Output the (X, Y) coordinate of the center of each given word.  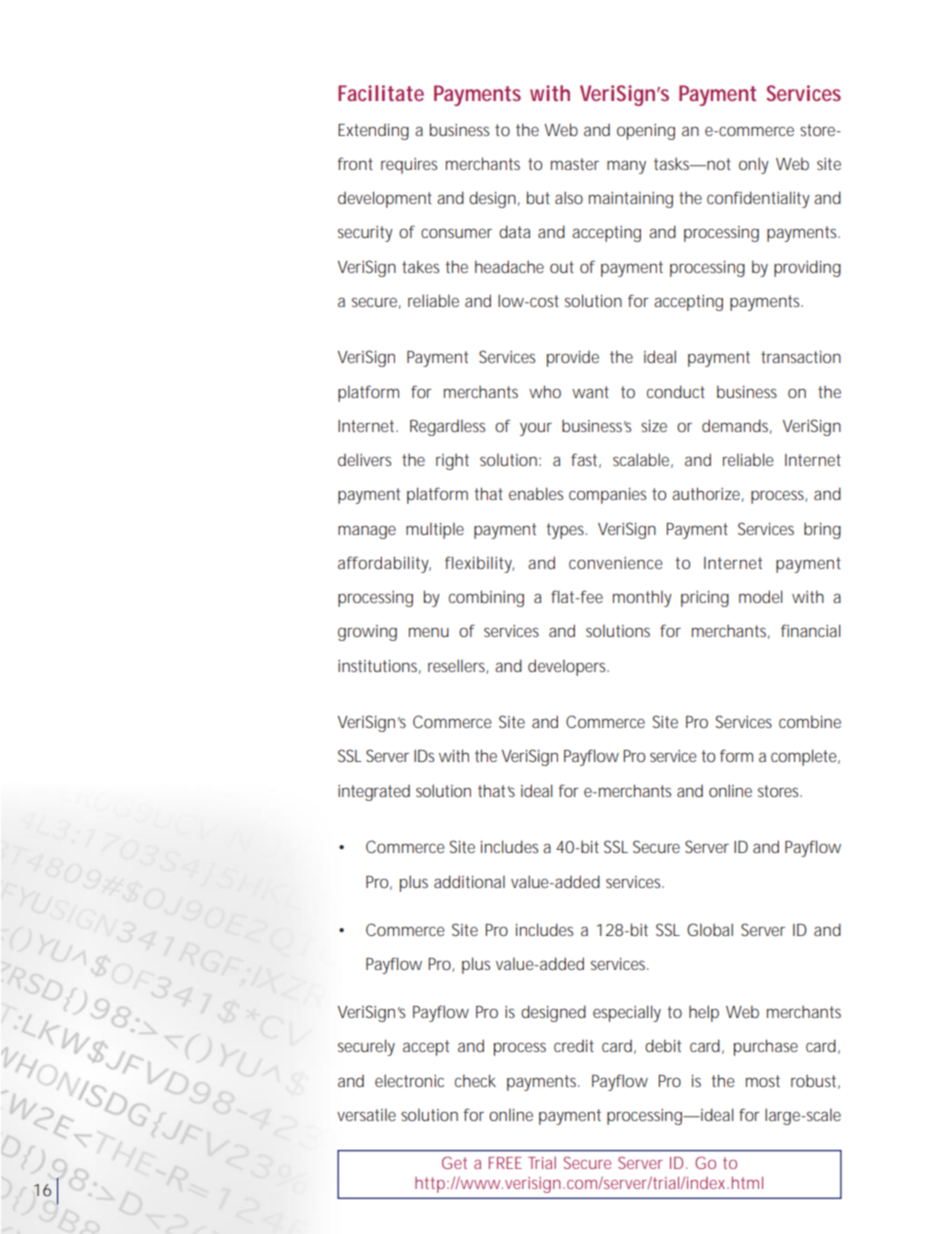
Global (710, 929)
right (452, 461)
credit (574, 1046)
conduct (676, 391)
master (575, 164)
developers (566, 667)
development (385, 199)
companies (607, 496)
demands (735, 425)
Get (454, 1162)
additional (469, 881)
